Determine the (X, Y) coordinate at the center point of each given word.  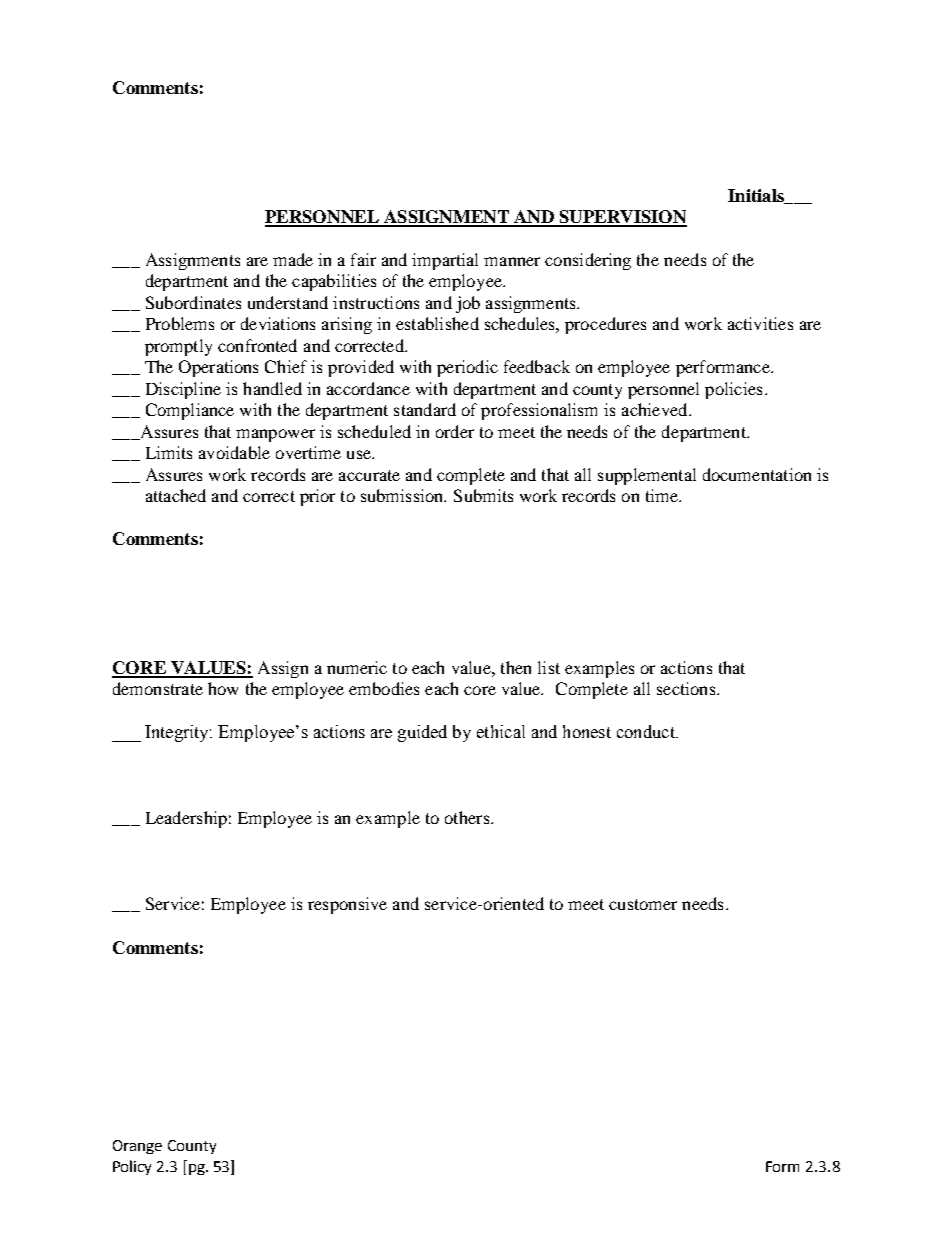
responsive (347, 905)
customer (643, 904)
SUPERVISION (622, 218)
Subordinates (193, 302)
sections (687, 688)
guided (422, 733)
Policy (132, 1167)
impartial (445, 261)
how (223, 688)
